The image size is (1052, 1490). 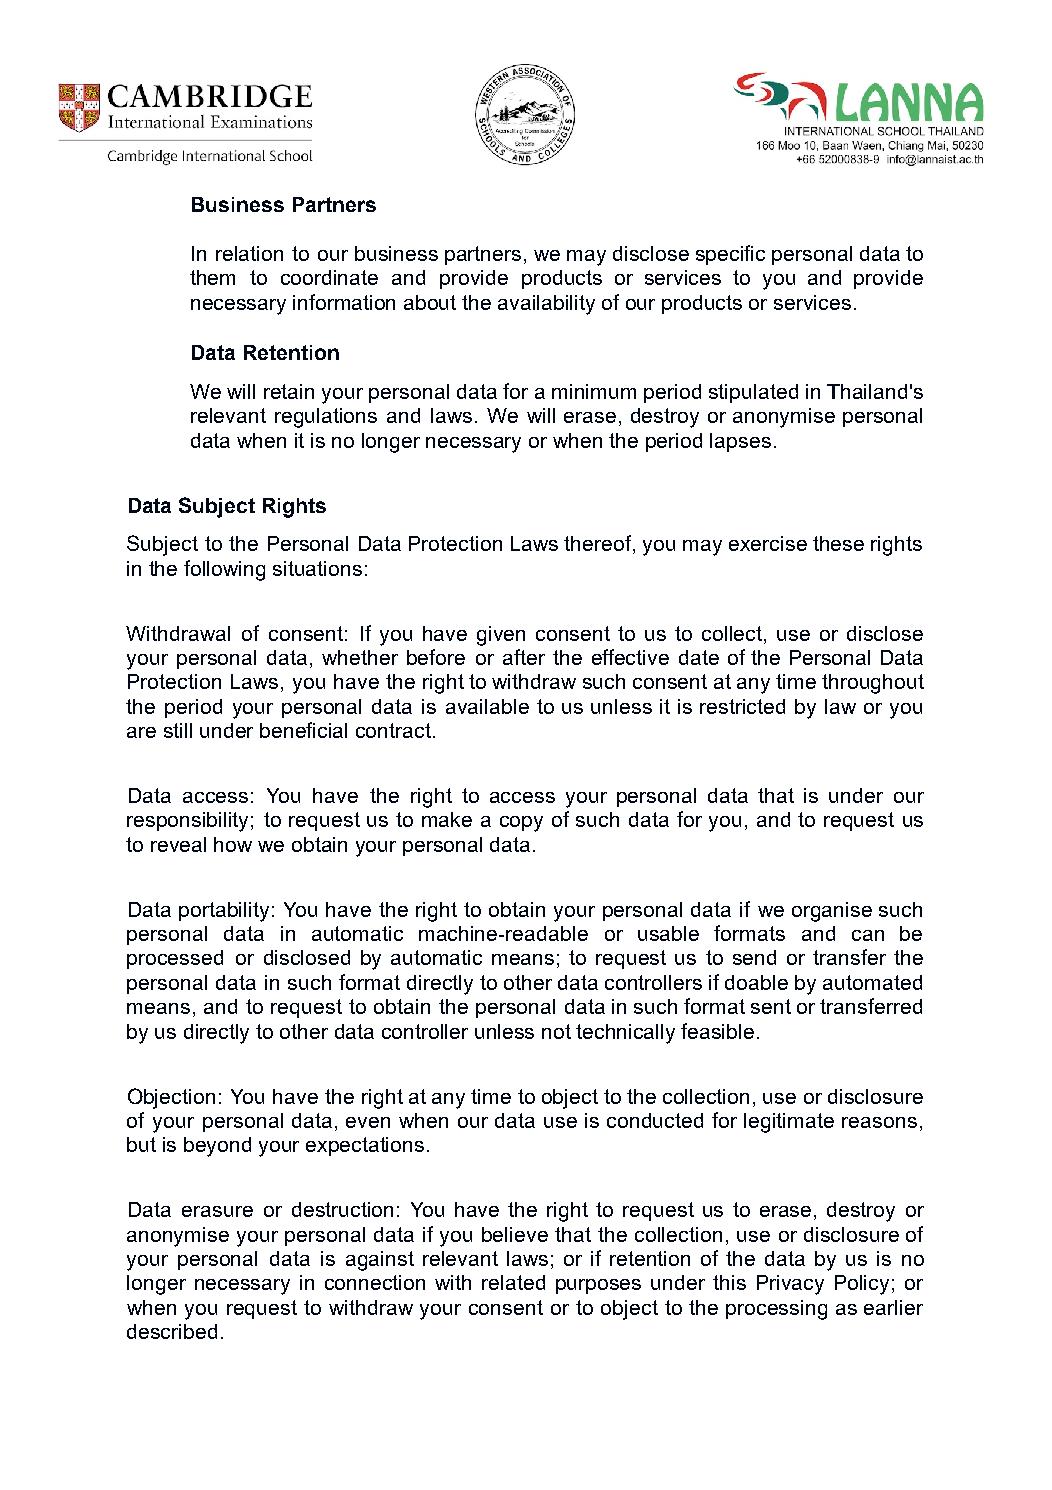 I want to click on feasible, so click(x=717, y=1031).
